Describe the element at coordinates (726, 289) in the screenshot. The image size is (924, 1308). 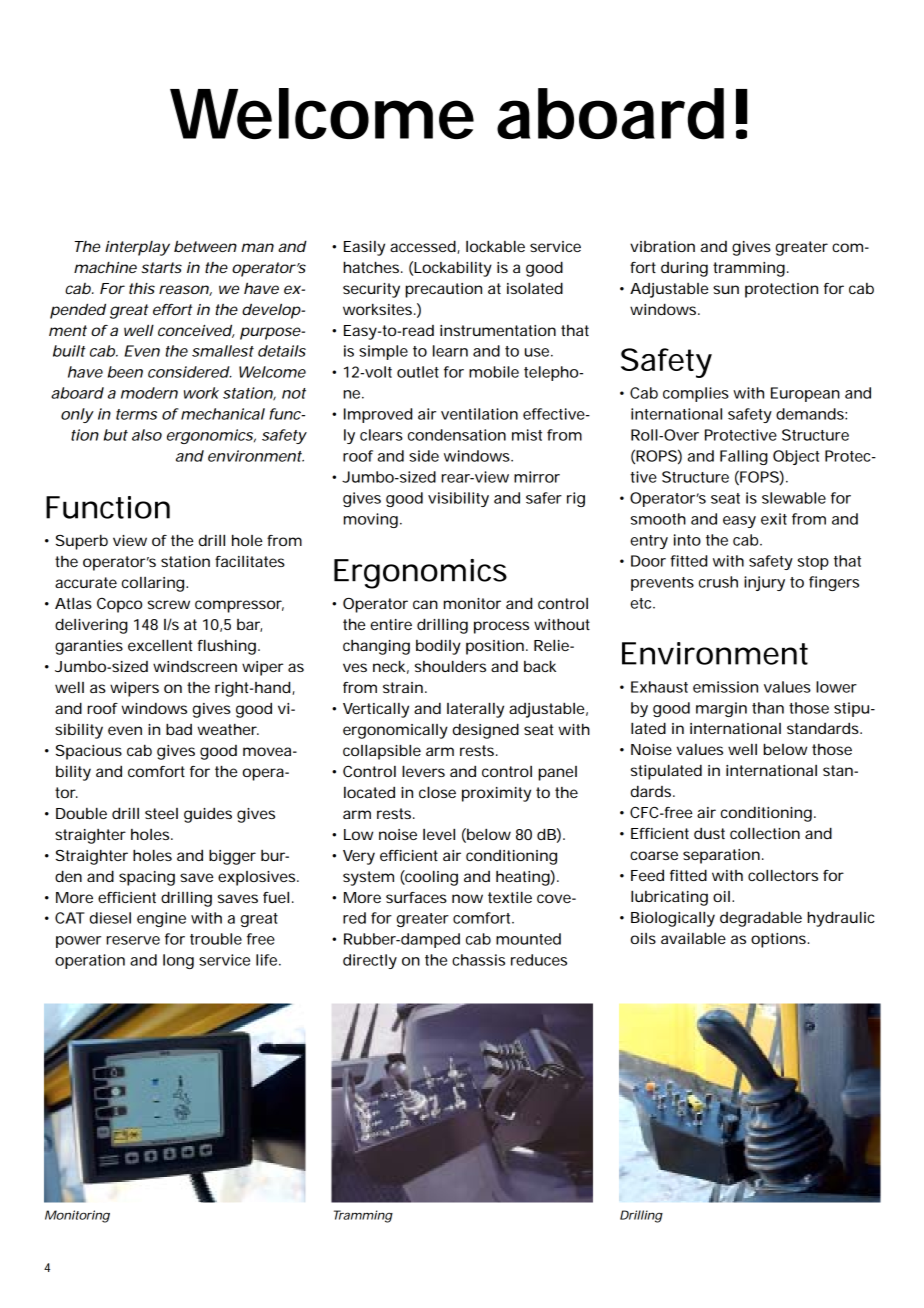
I see `sun` at that location.
